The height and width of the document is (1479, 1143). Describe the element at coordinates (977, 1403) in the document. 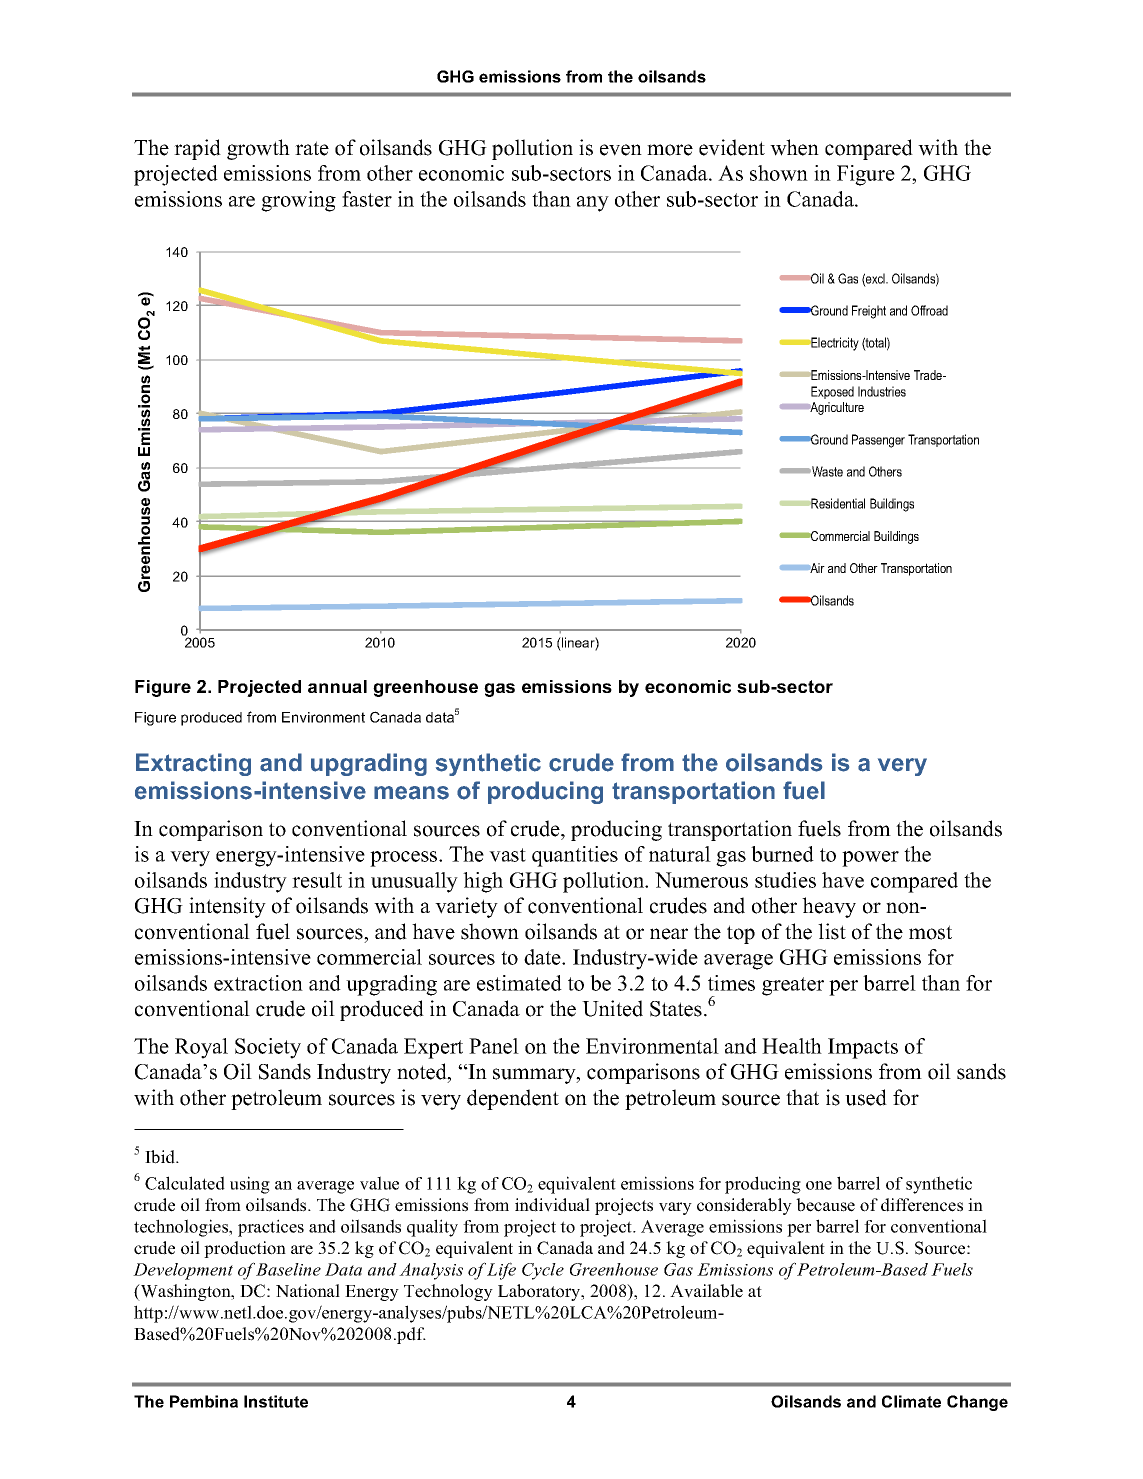

I see `Change` at that location.
